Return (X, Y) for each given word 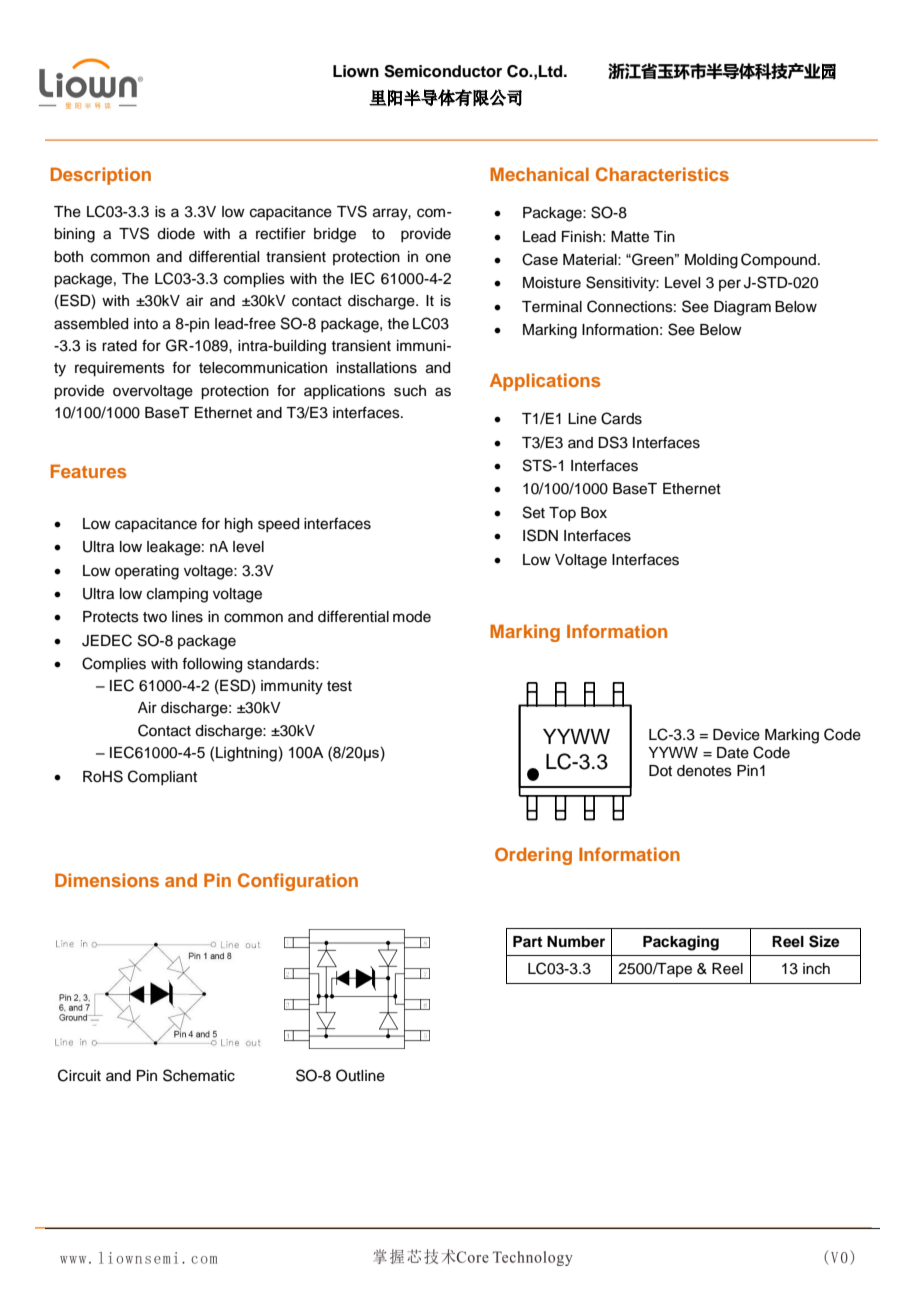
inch (816, 969)
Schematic (199, 1075)
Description (101, 176)
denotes (704, 771)
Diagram (742, 308)
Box (594, 512)
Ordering (533, 856)
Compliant (162, 777)
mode (412, 617)
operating (147, 572)
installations (377, 368)
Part (527, 941)
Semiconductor (443, 71)
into (146, 323)
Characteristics (662, 174)
